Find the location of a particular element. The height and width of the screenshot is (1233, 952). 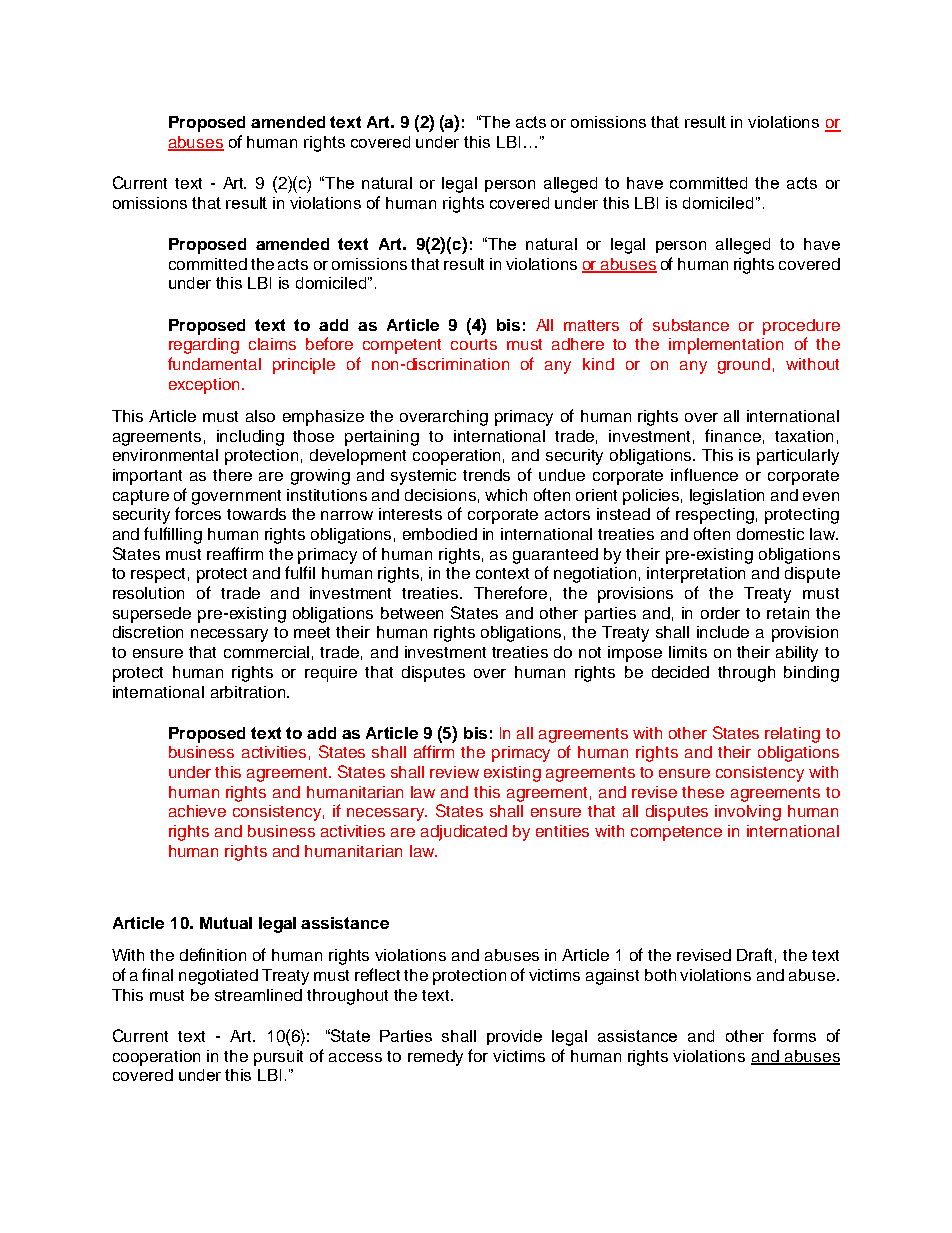

provide is located at coordinates (514, 1037).
